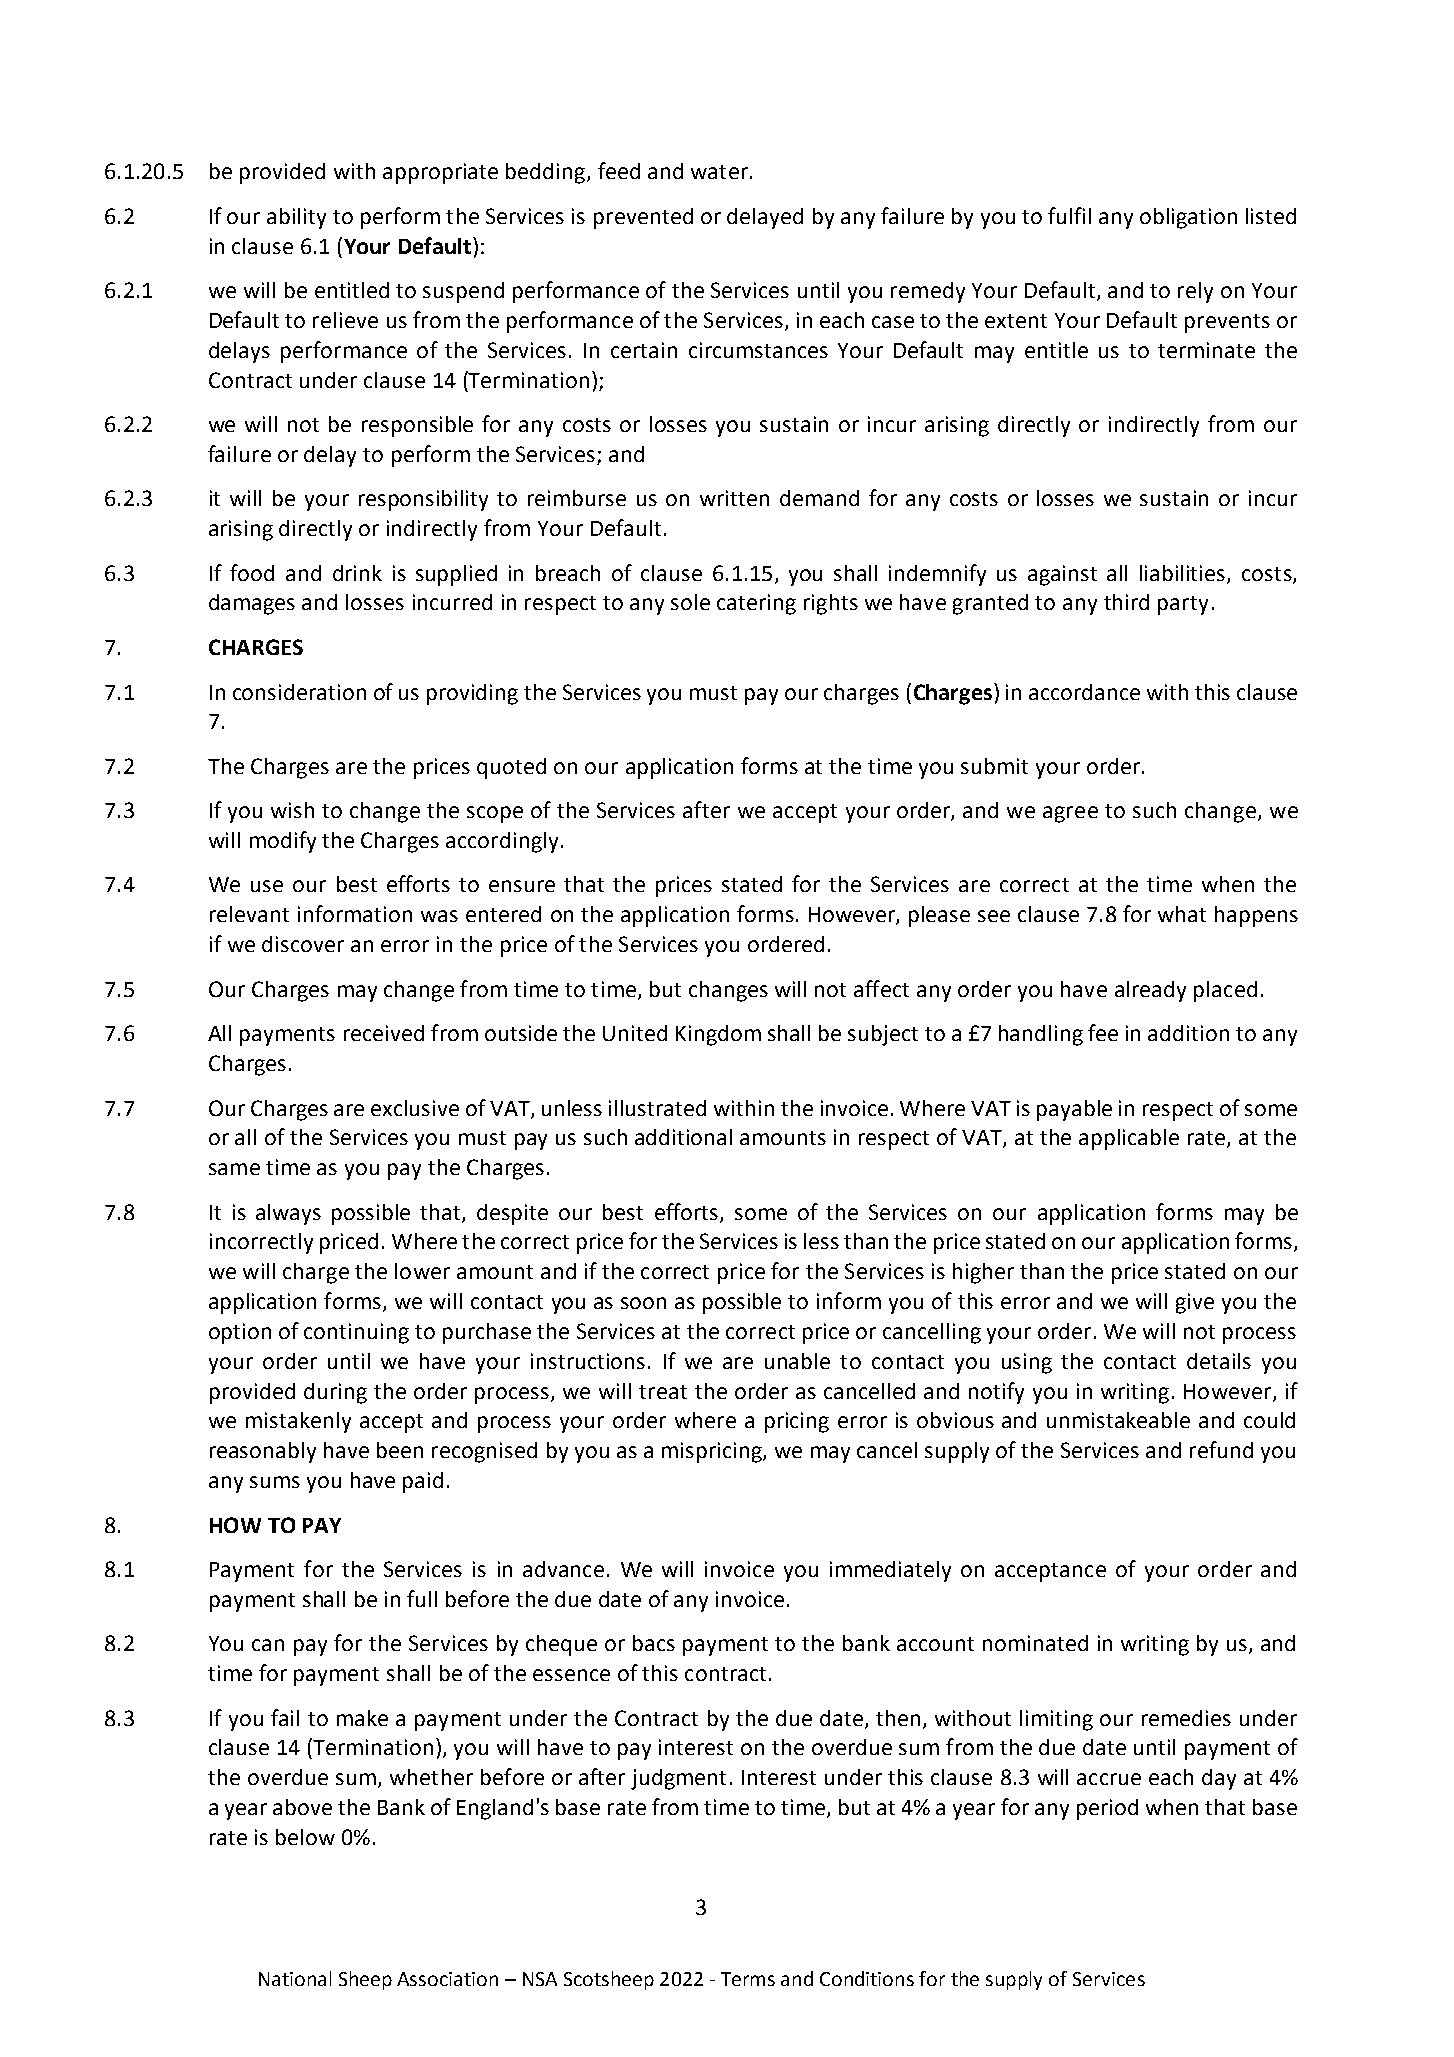 Image resolution: width=1454 pixels, height=2057 pixels. What do you see at coordinates (1221, 1449) in the screenshot?
I see `refund` at bounding box center [1221, 1449].
